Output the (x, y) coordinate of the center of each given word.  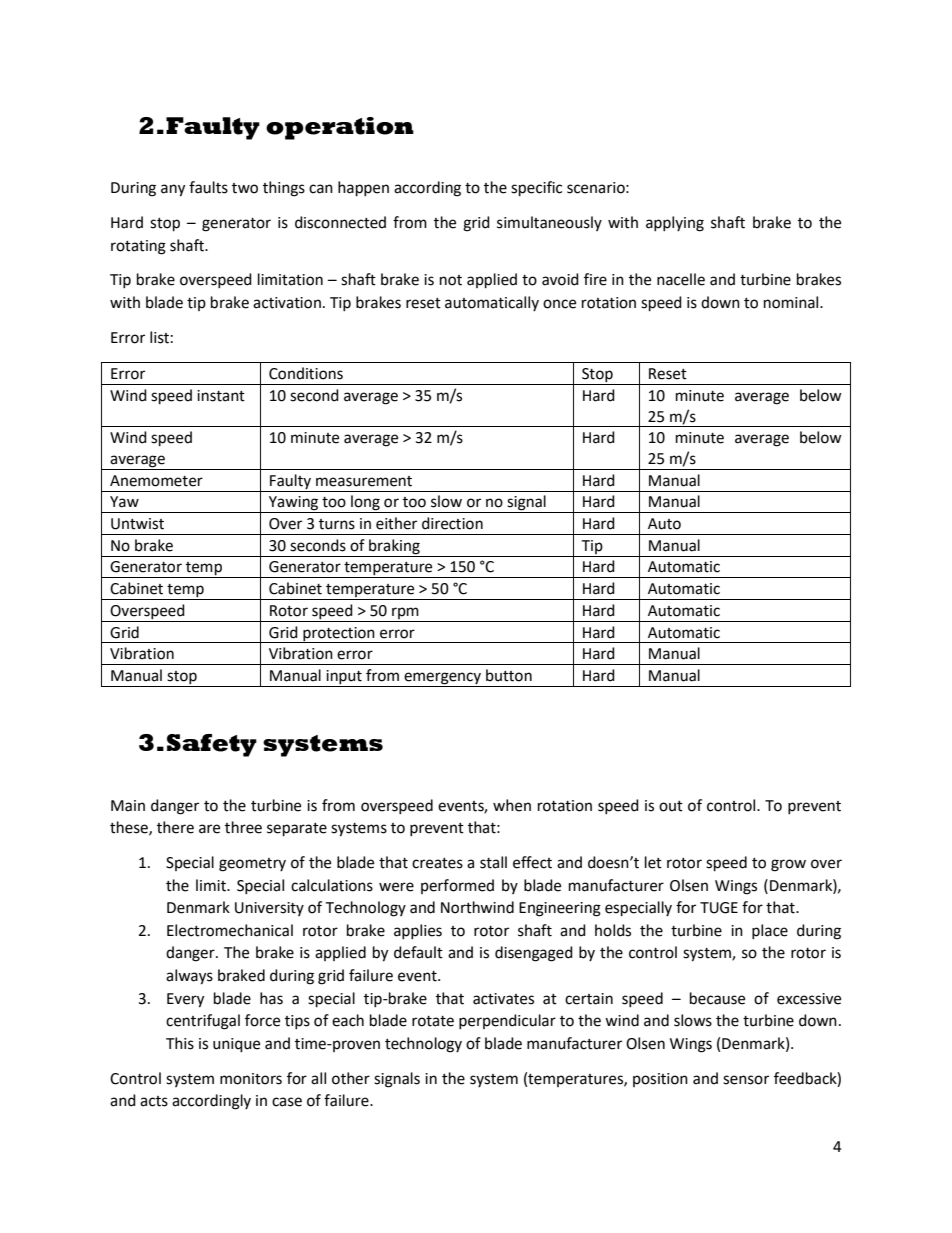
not (451, 280)
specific (536, 189)
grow (788, 865)
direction (452, 523)
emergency (442, 679)
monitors (251, 1079)
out (671, 806)
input (344, 678)
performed (457, 886)
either (396, 523)
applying (675, 224)
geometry (252, 865)
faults (208, 187)
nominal (792, 302)
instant (221, 396)
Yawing (294, 504)
